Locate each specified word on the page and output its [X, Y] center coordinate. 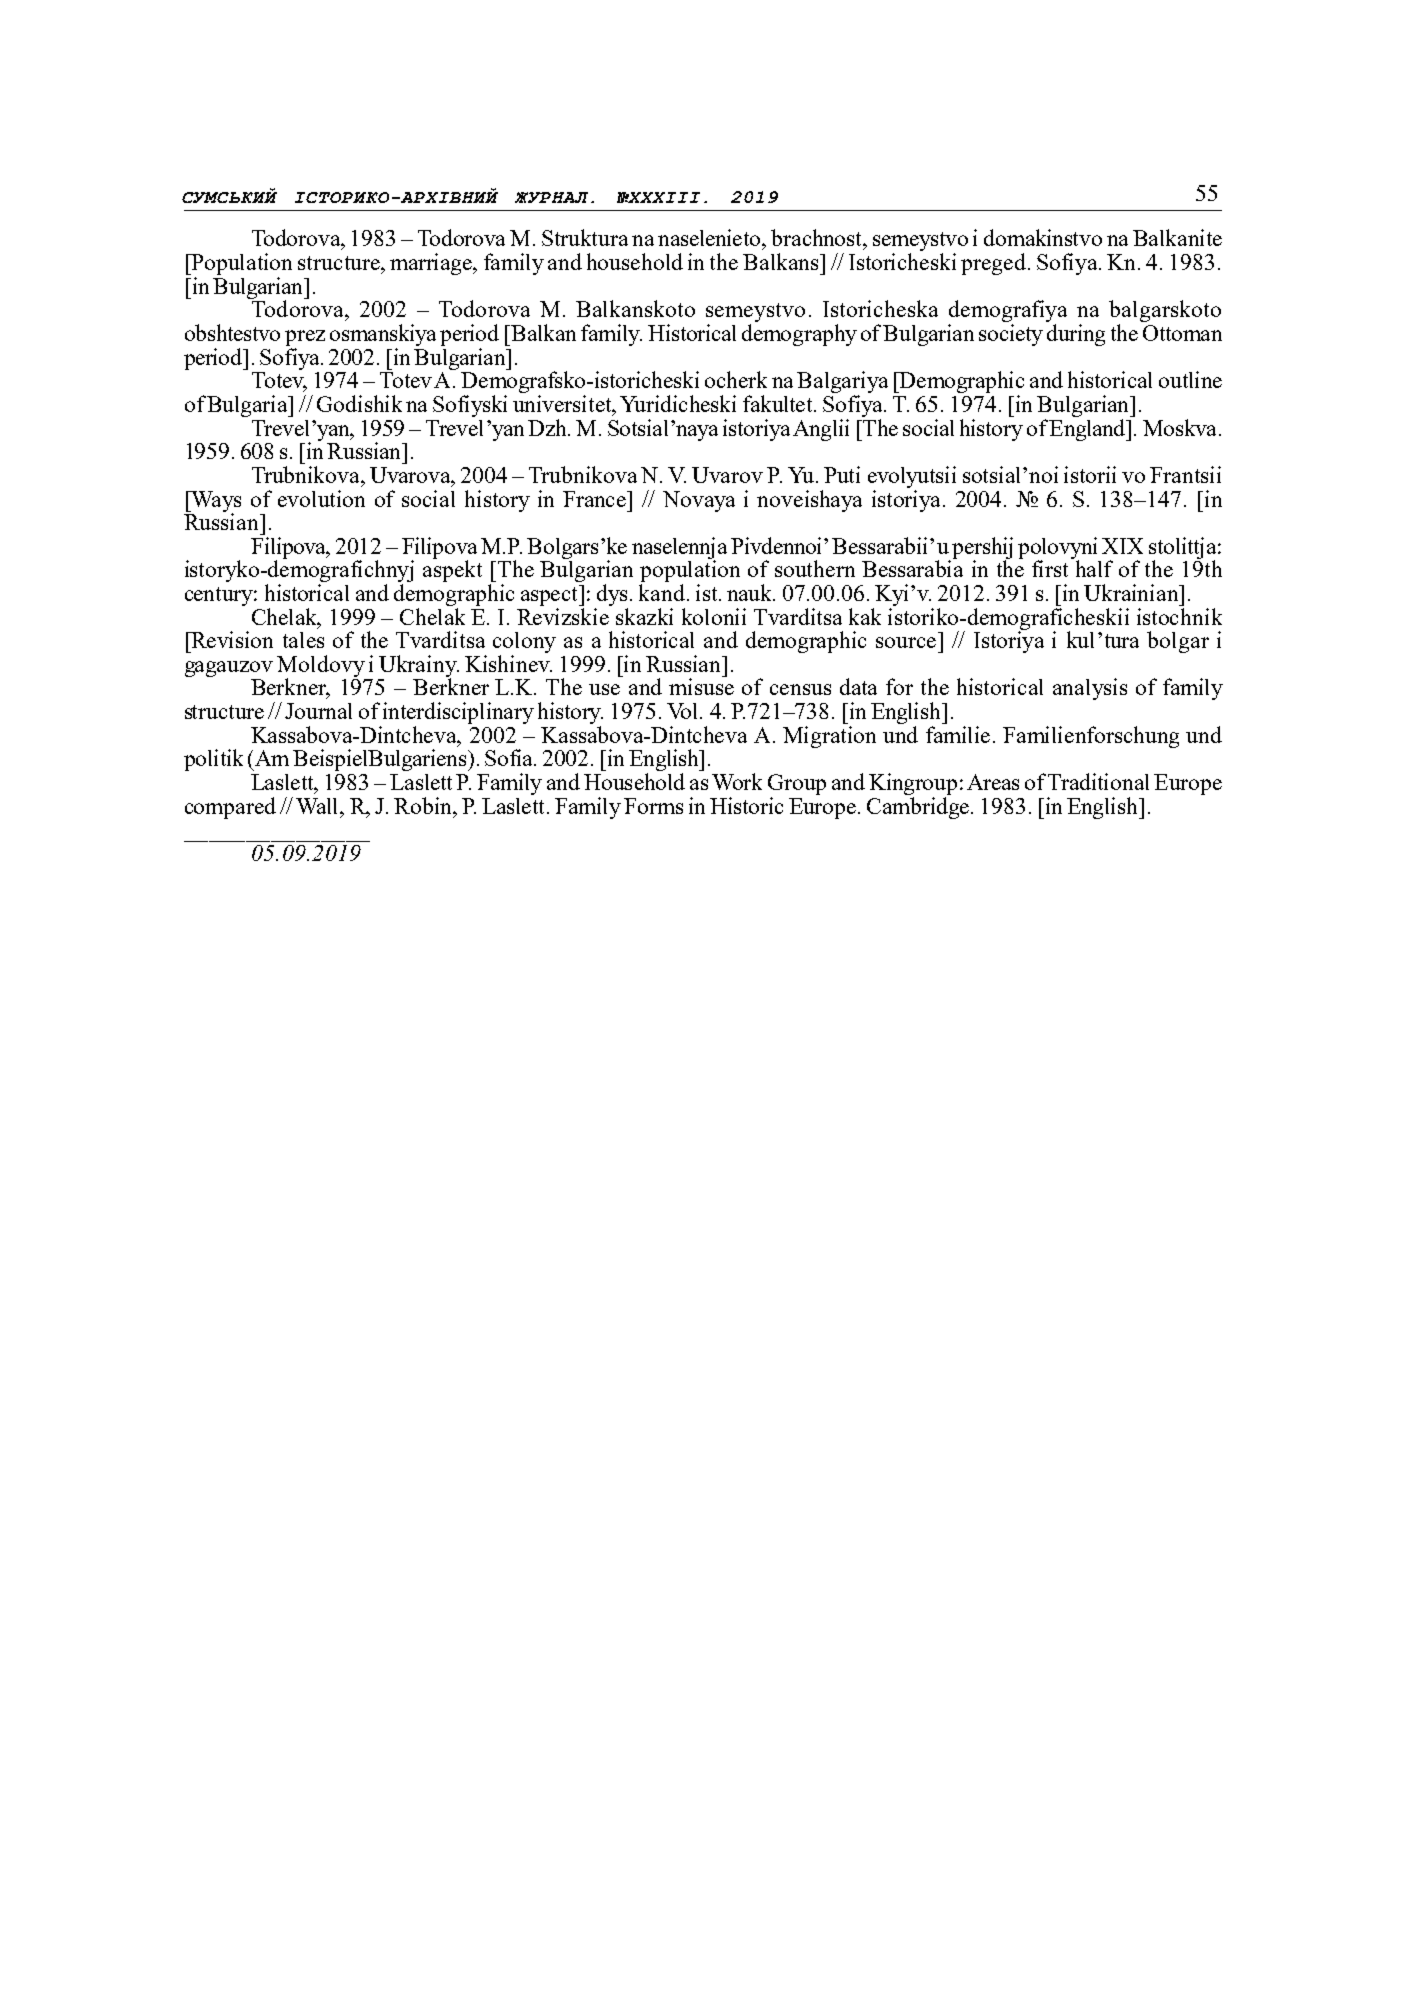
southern [815, 568]
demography [799, 335]
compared [230, 808]
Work [737, 781]
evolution [321, 498]
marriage [432, 264]
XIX [1122, 546]
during [1076, 335]
